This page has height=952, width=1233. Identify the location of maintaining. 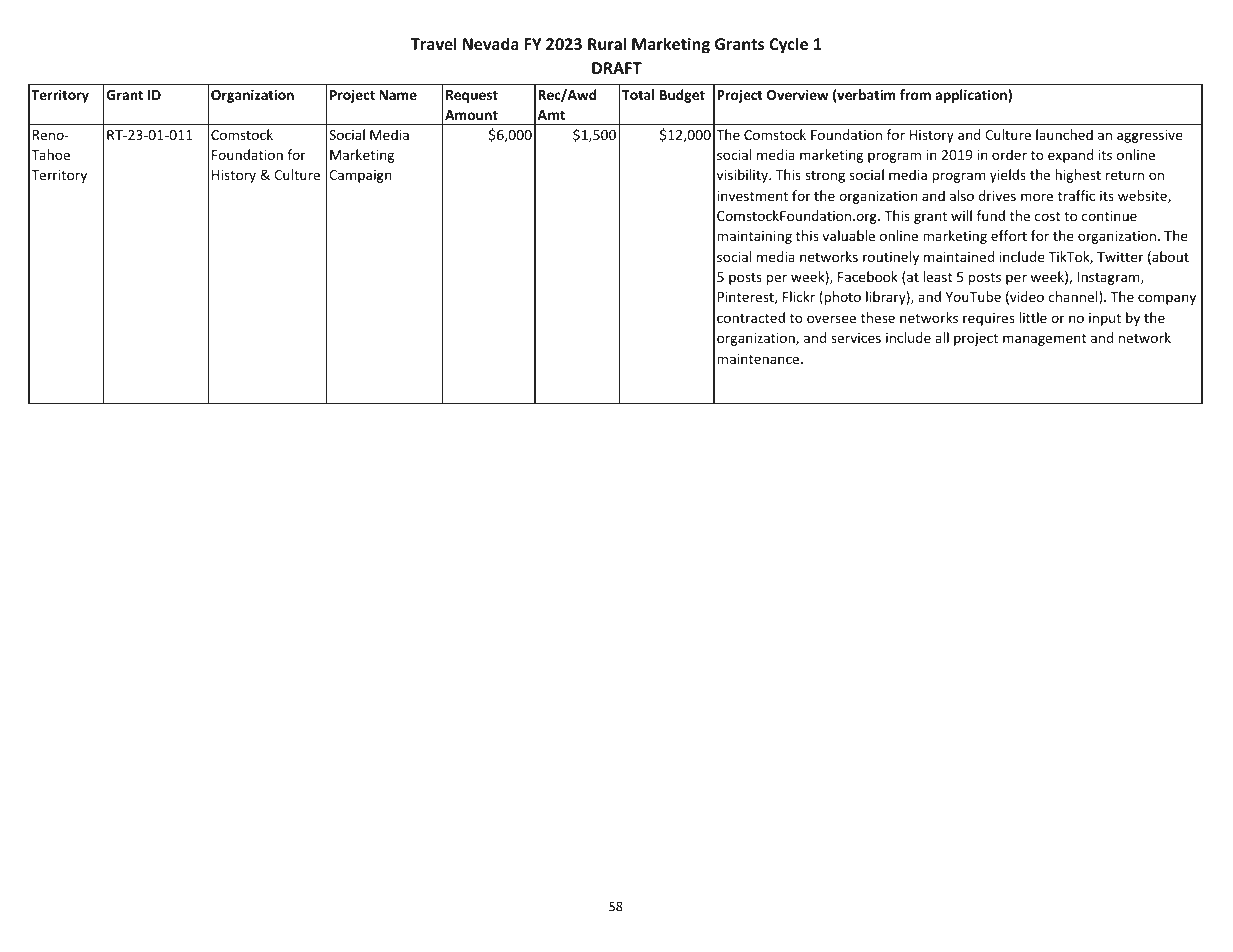
(754, 237).
